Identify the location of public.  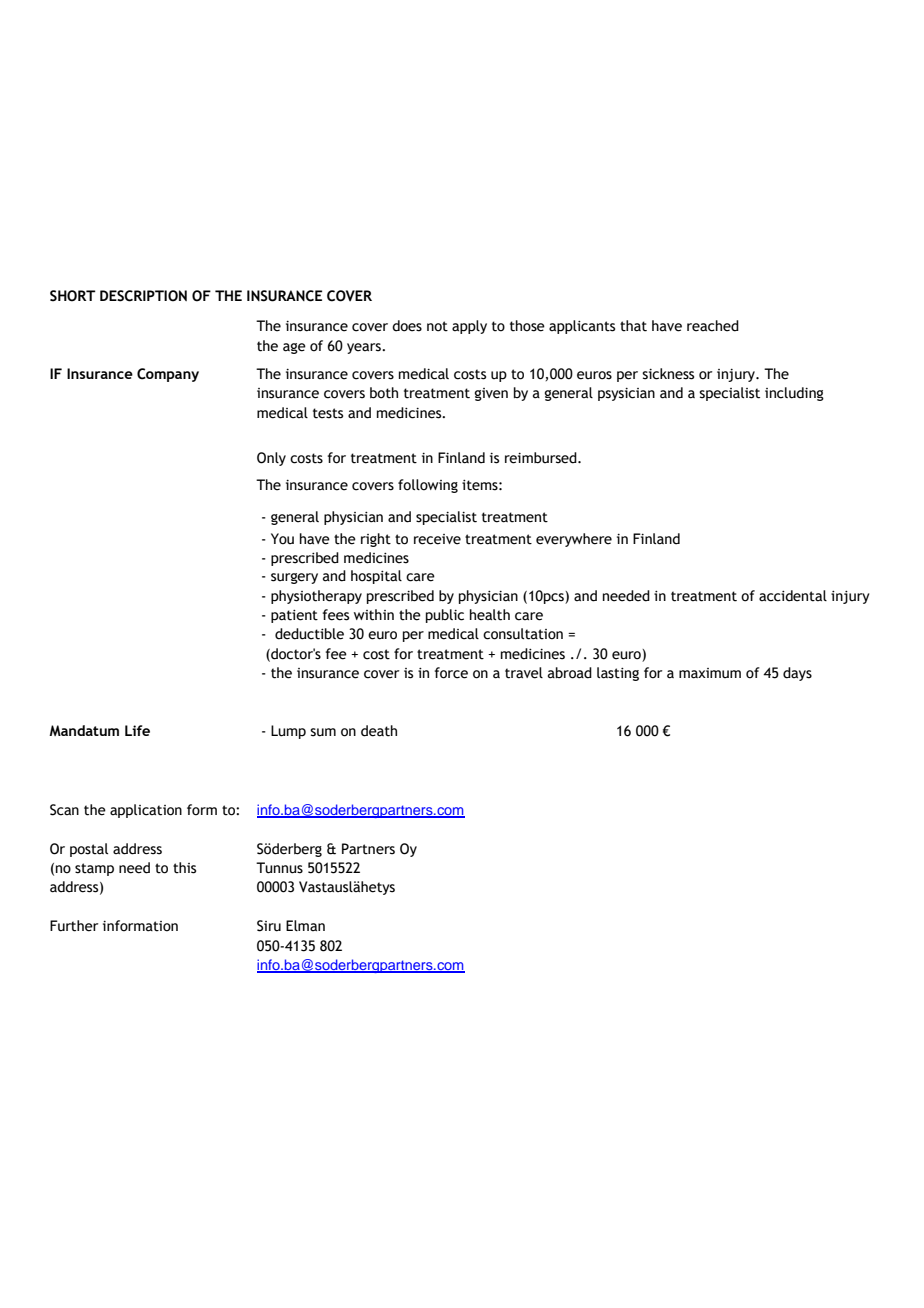
(445, 616).
